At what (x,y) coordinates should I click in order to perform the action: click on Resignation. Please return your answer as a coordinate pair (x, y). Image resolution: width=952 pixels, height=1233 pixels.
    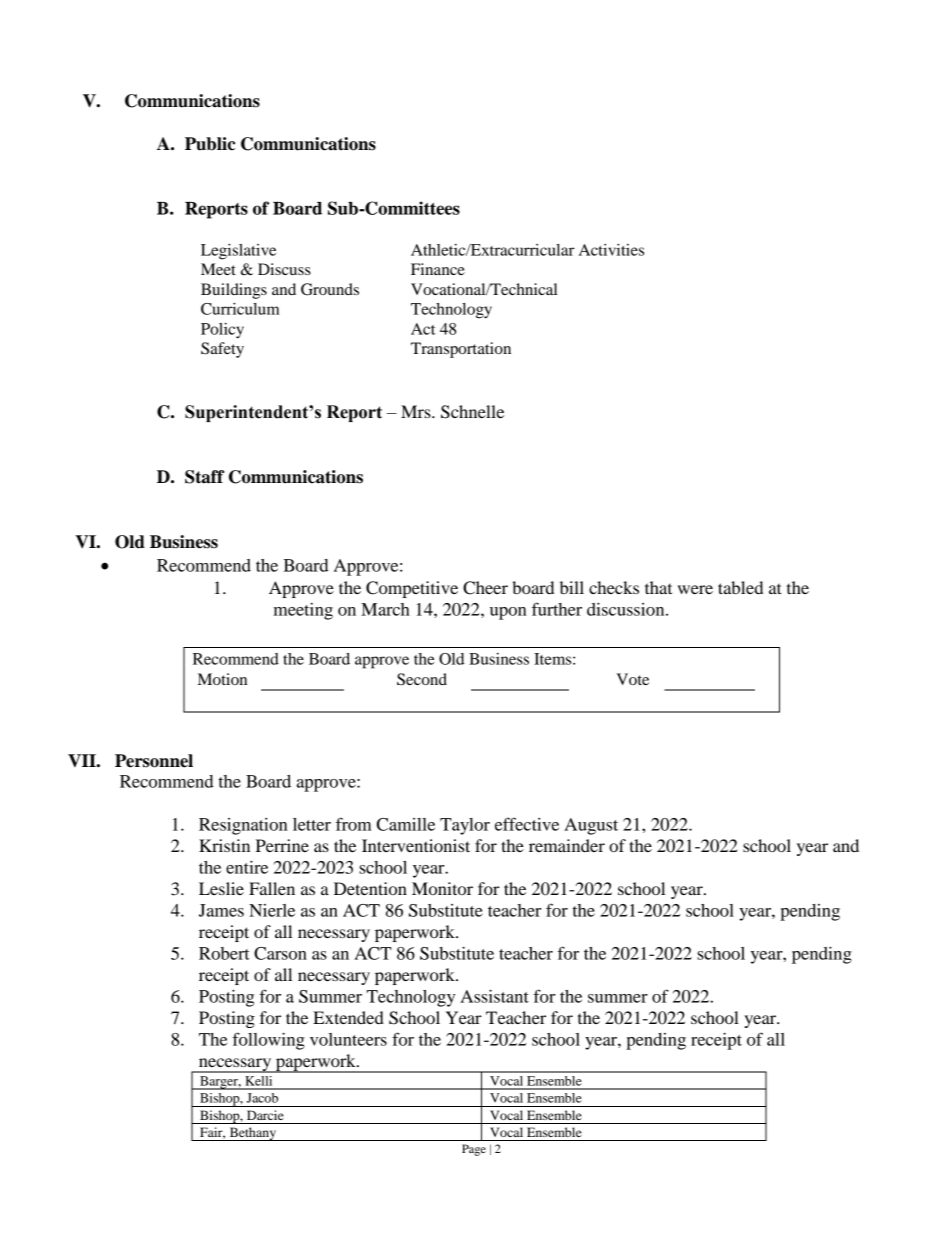
    Looking at the image, I should click on (243, 826).
